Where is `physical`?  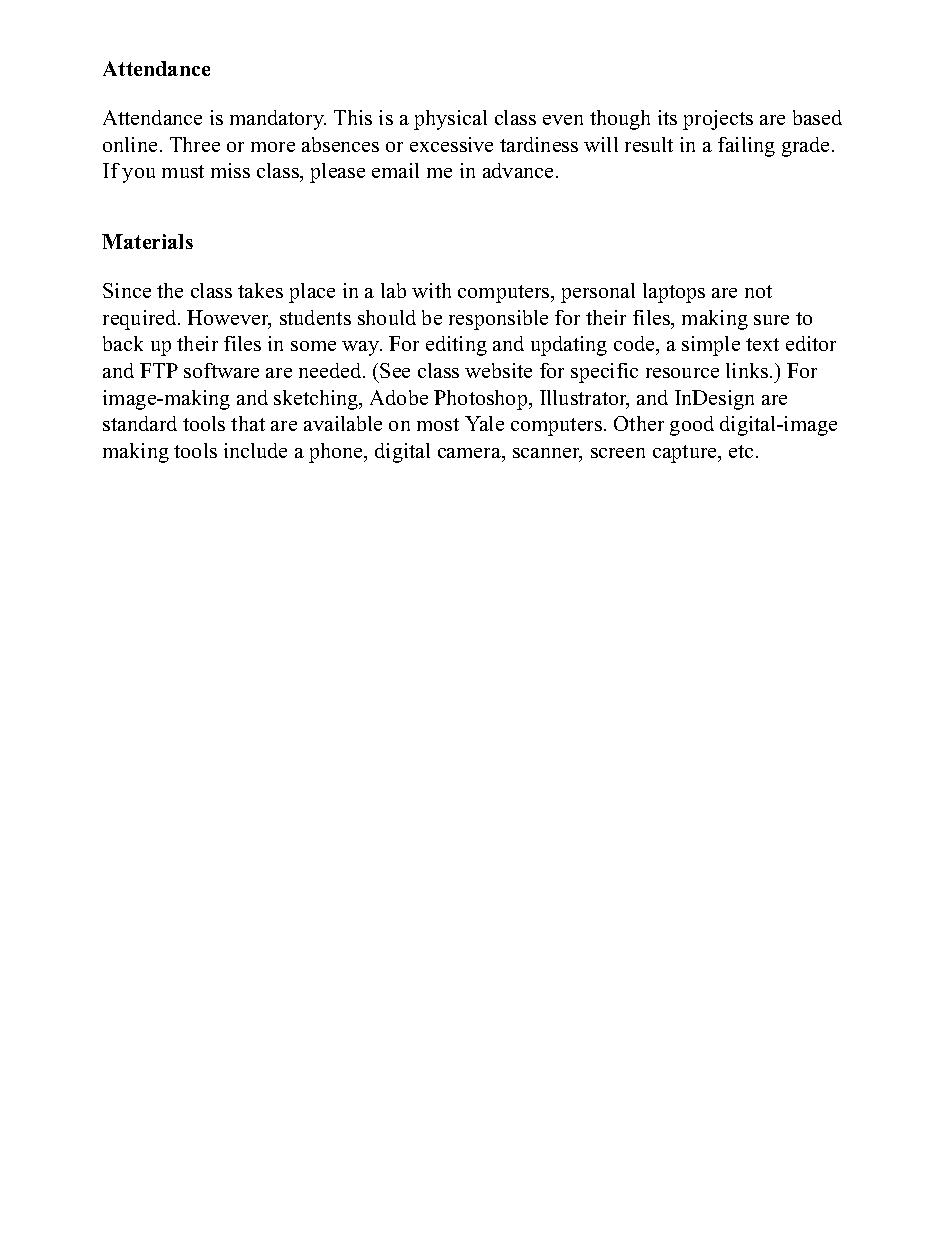
physical is located at coordinates (450, 120).
